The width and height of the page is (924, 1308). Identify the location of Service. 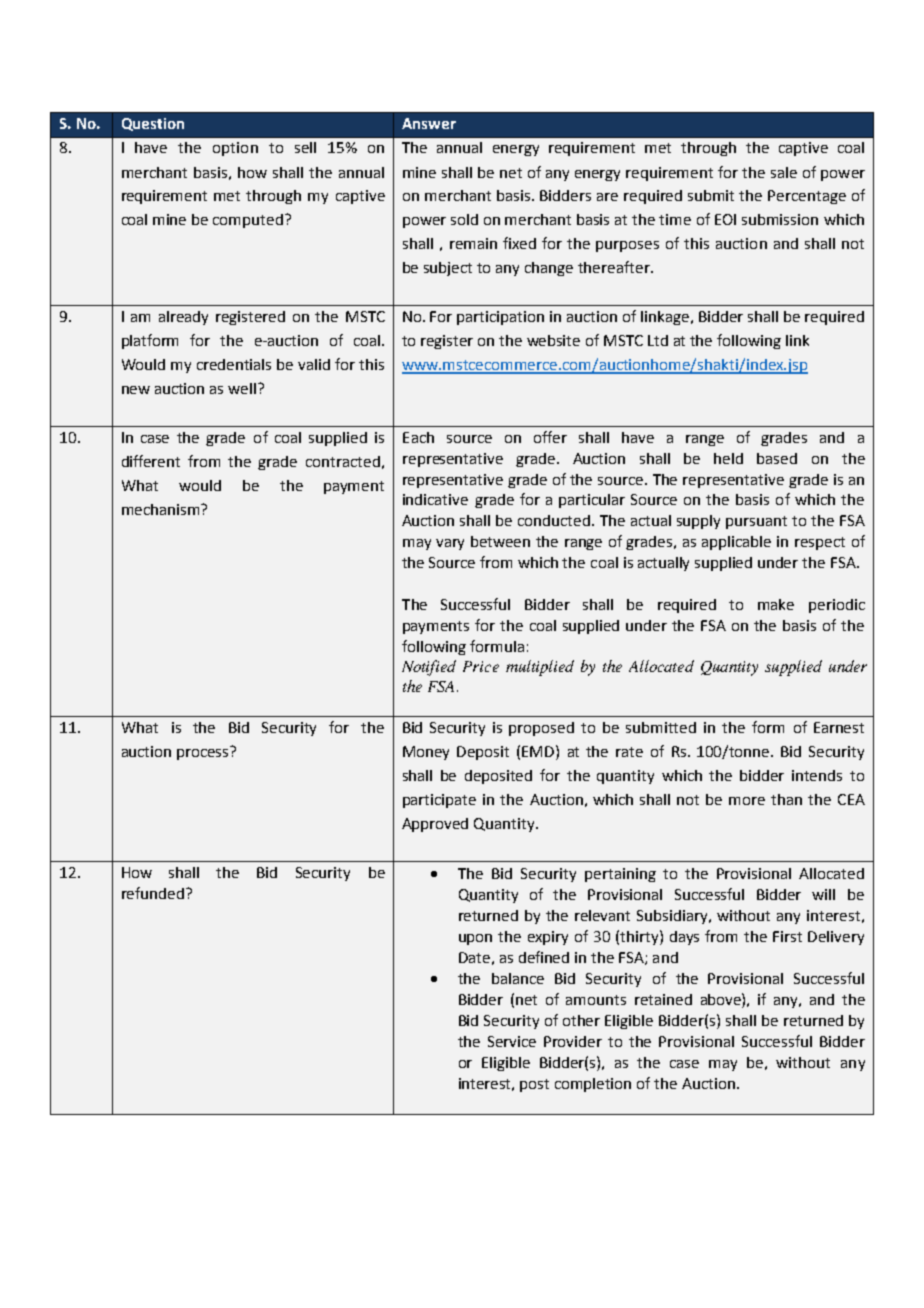
(512, 1041).
